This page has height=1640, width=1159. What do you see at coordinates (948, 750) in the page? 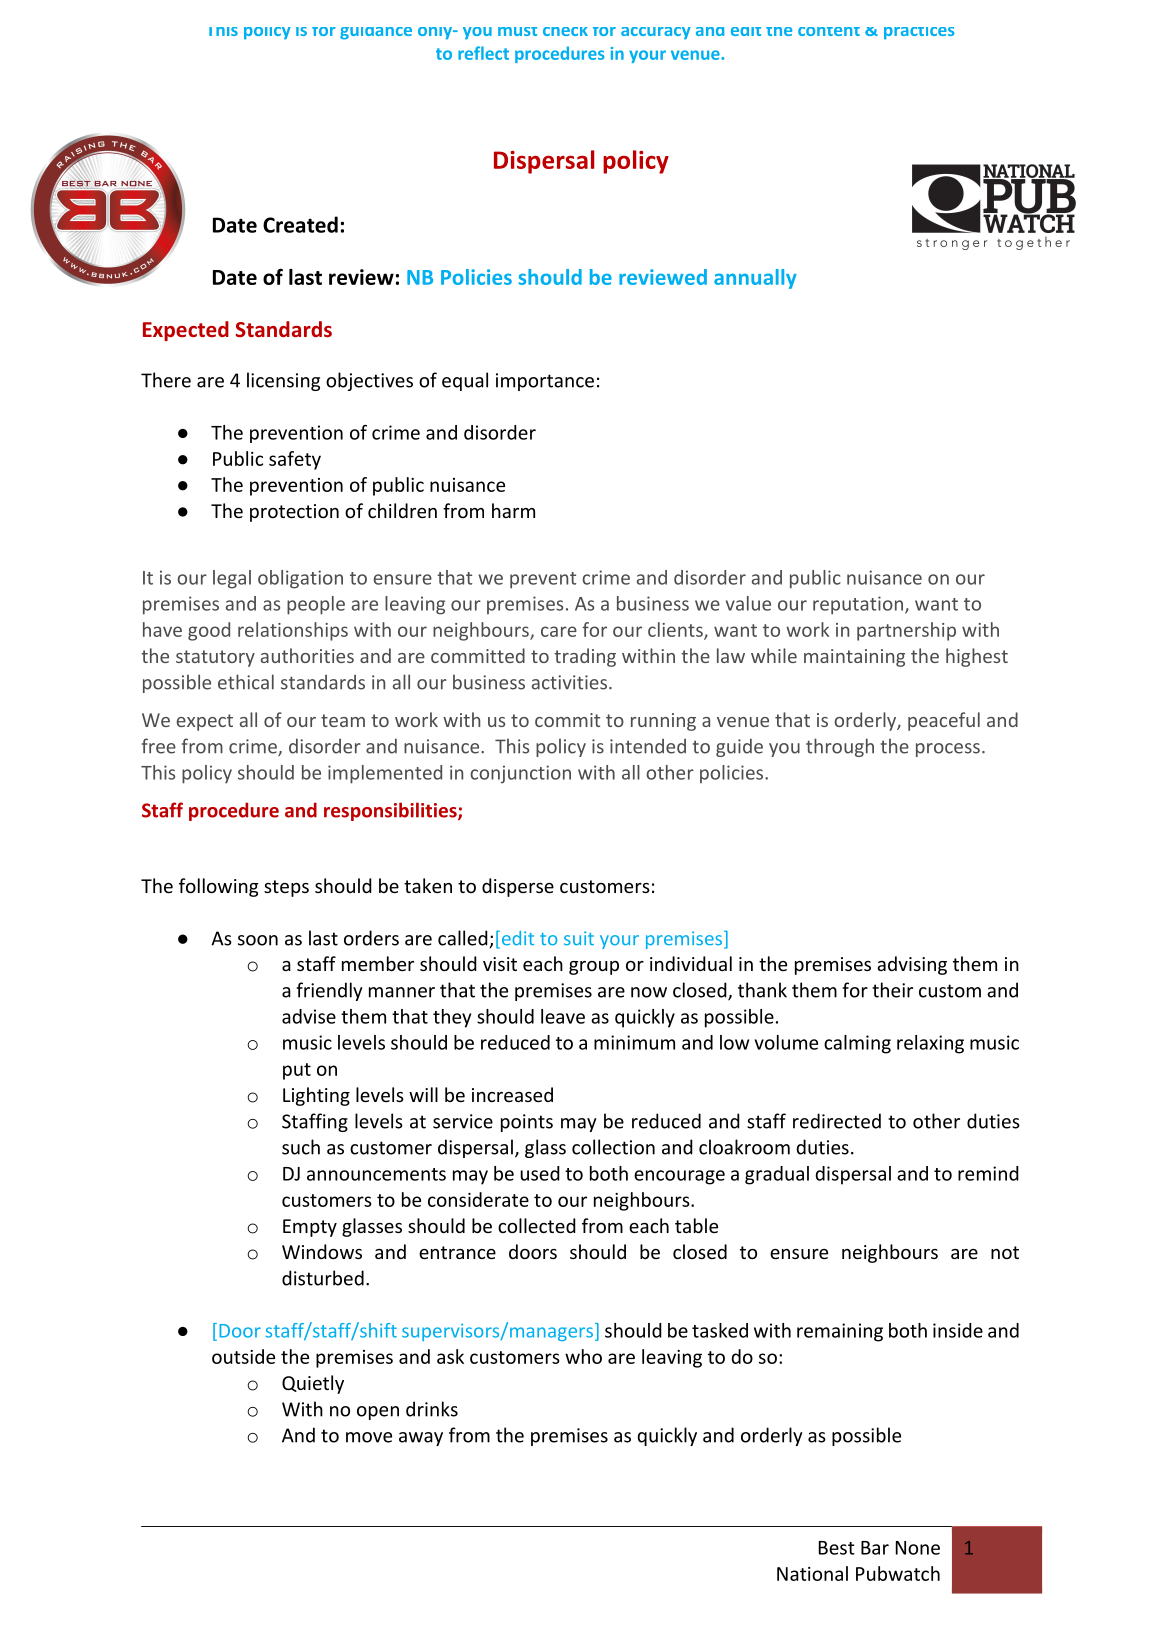
I see `process` at bounding box center [948, 750].
